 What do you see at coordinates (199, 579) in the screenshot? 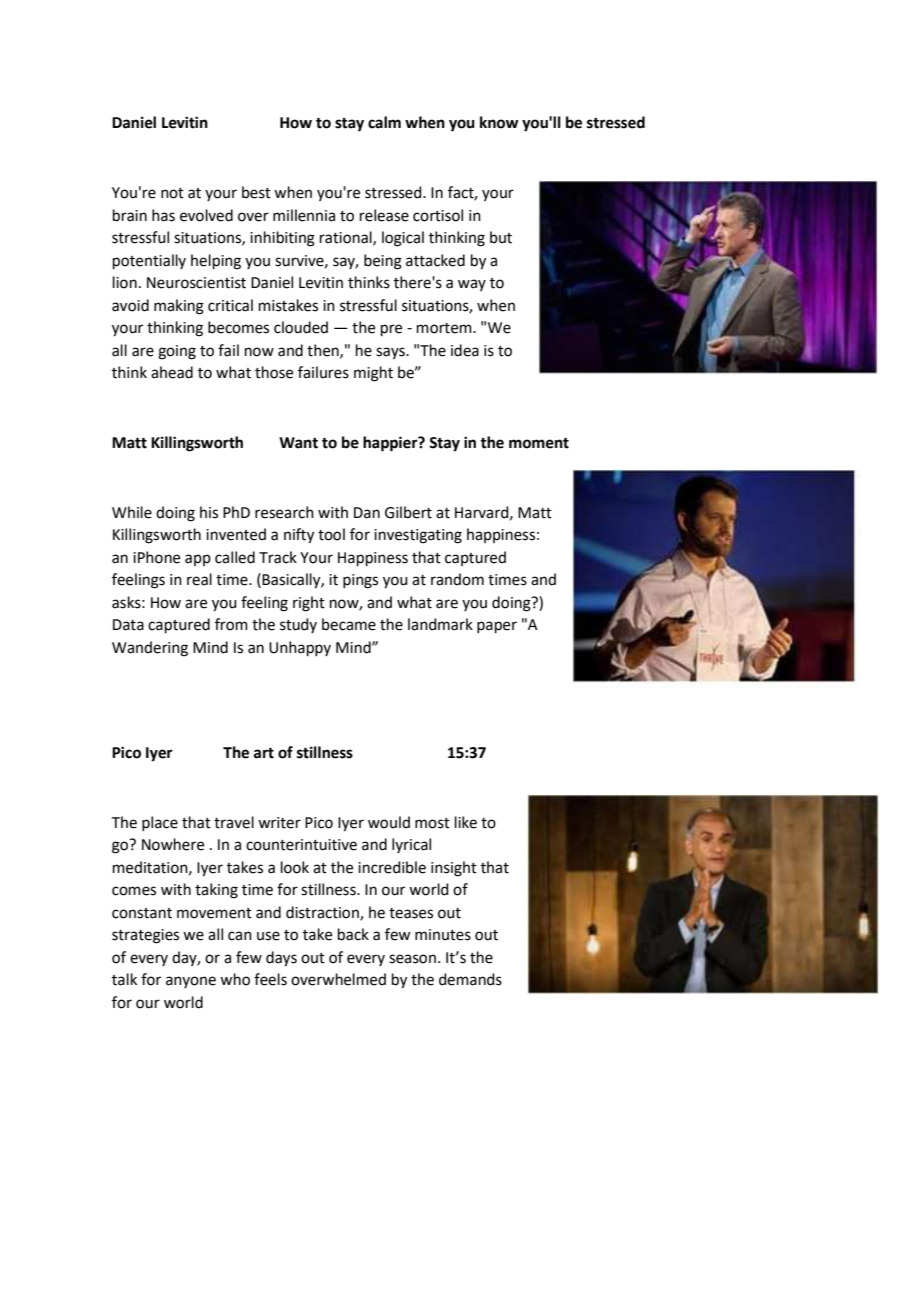
I see `real` at bounding box center [199, 579].
